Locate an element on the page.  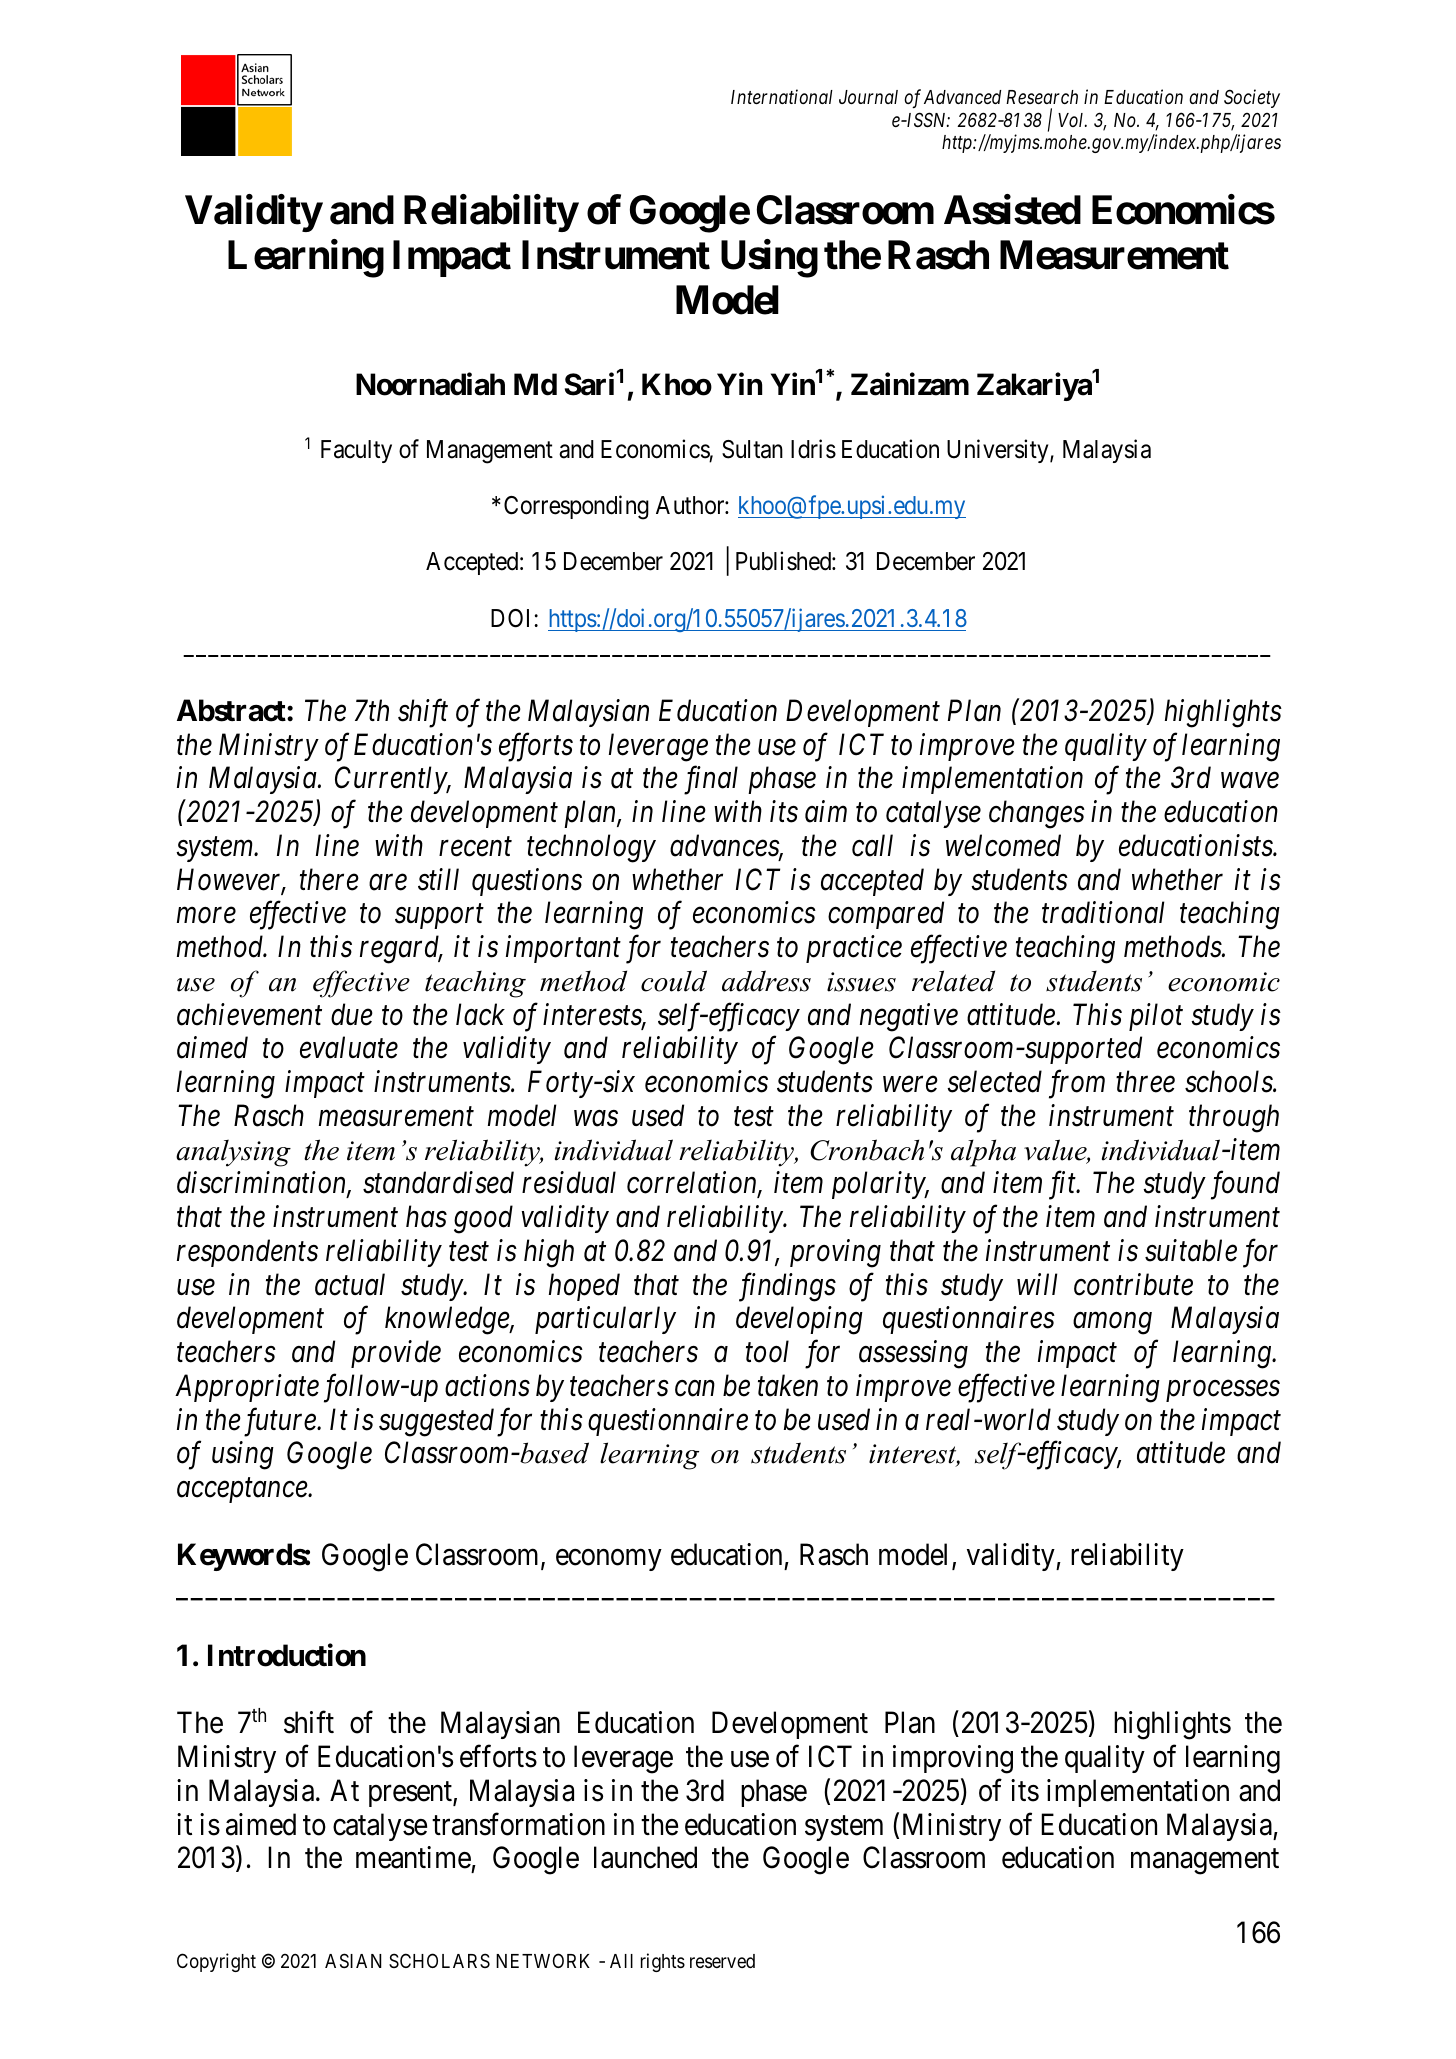
ASIAN is located at coordinates (353, 1960).
